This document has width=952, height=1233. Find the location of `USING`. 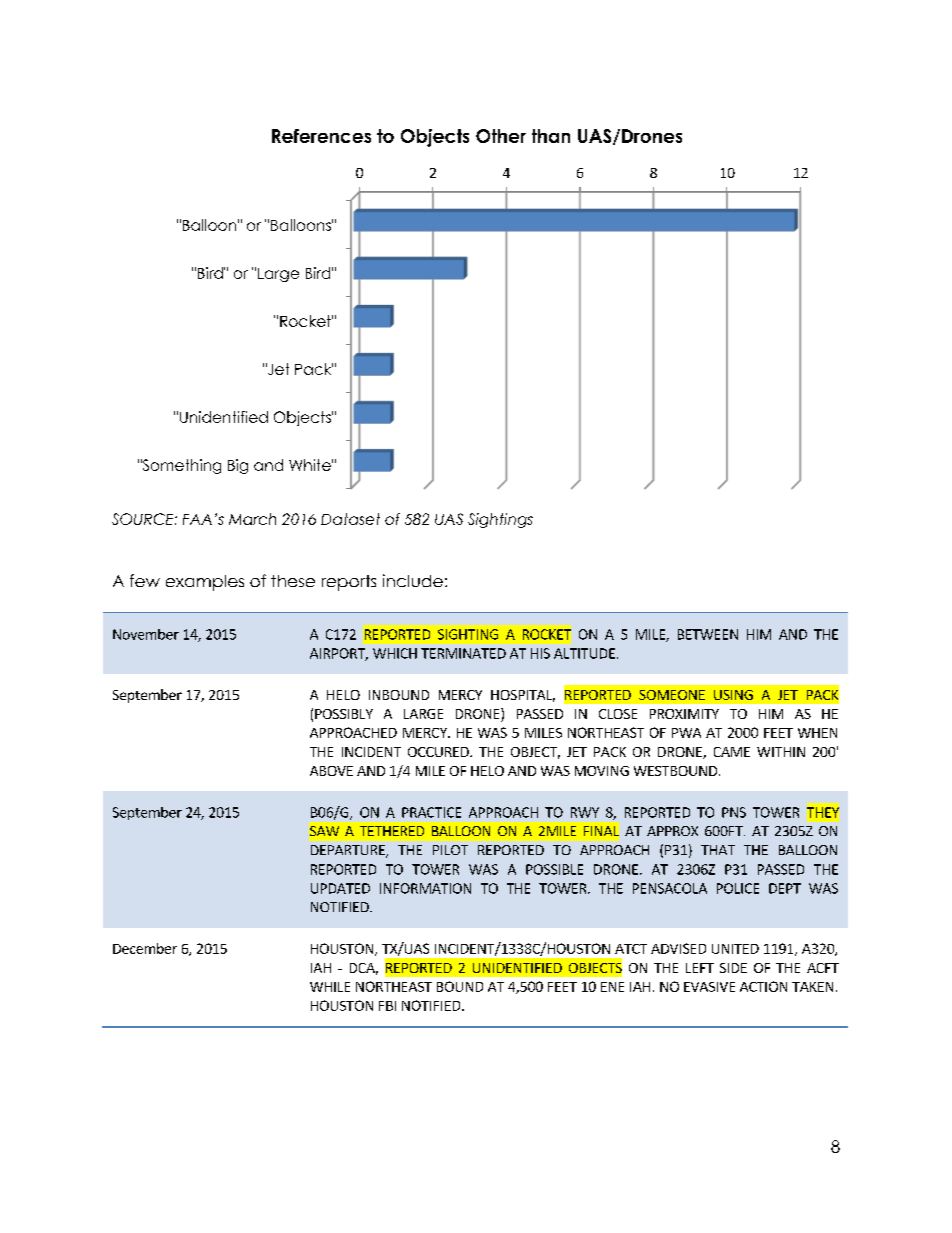

USING is located at coordinates (733, 695).
